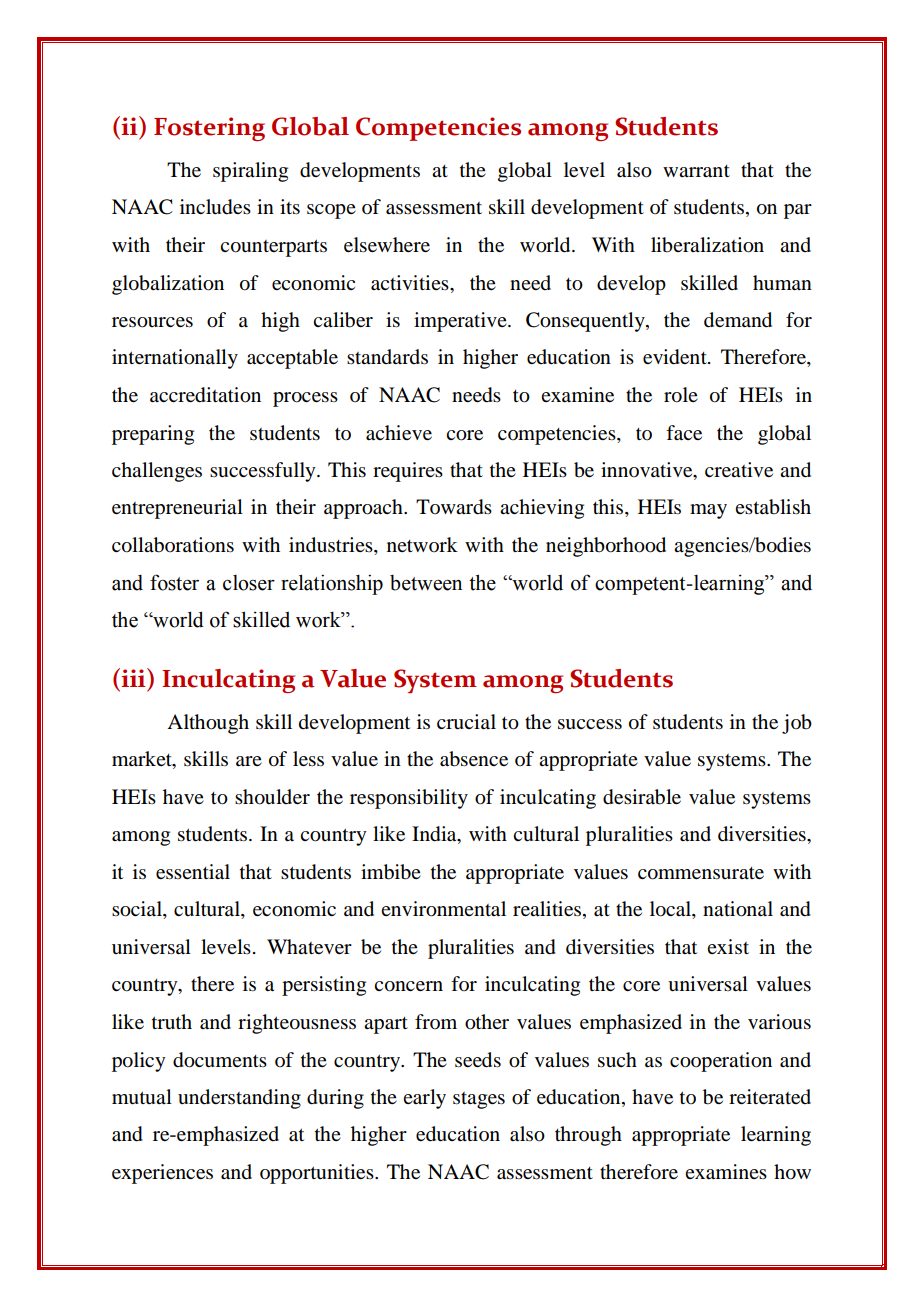 The width and height of the page is (924, 1307). What do you see at coordinates (193, 872) in the page?
I see `essential` at bounding box center [193, 872].
